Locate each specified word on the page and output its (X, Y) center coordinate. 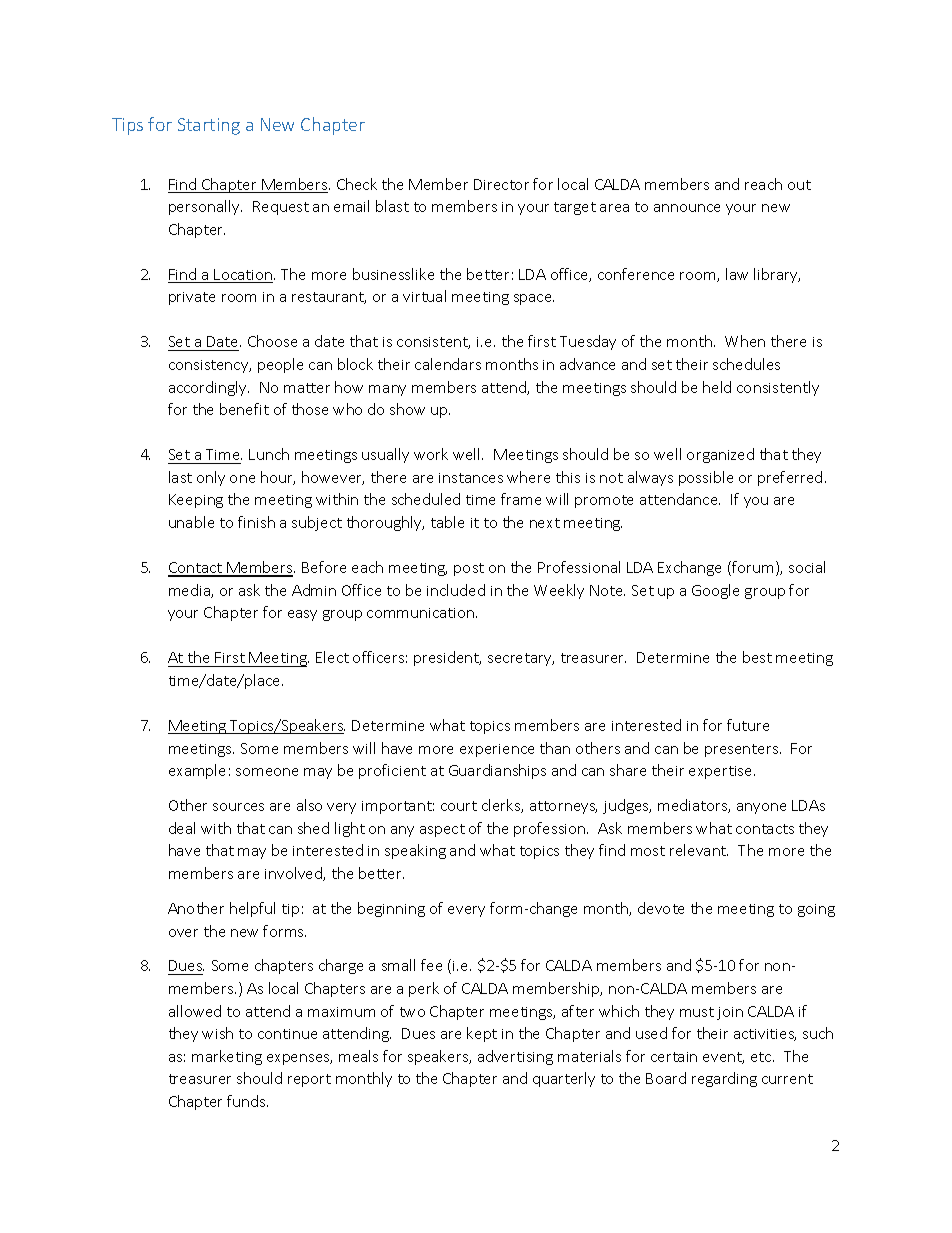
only (211, 478)
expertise (722, 772)
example (197, 771)
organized (720, 455)
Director (501, 184)
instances (471, 478)
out (799, 185)
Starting (209, 126)
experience (497, 750)
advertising (515, 1057)
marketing (227, 1057)
